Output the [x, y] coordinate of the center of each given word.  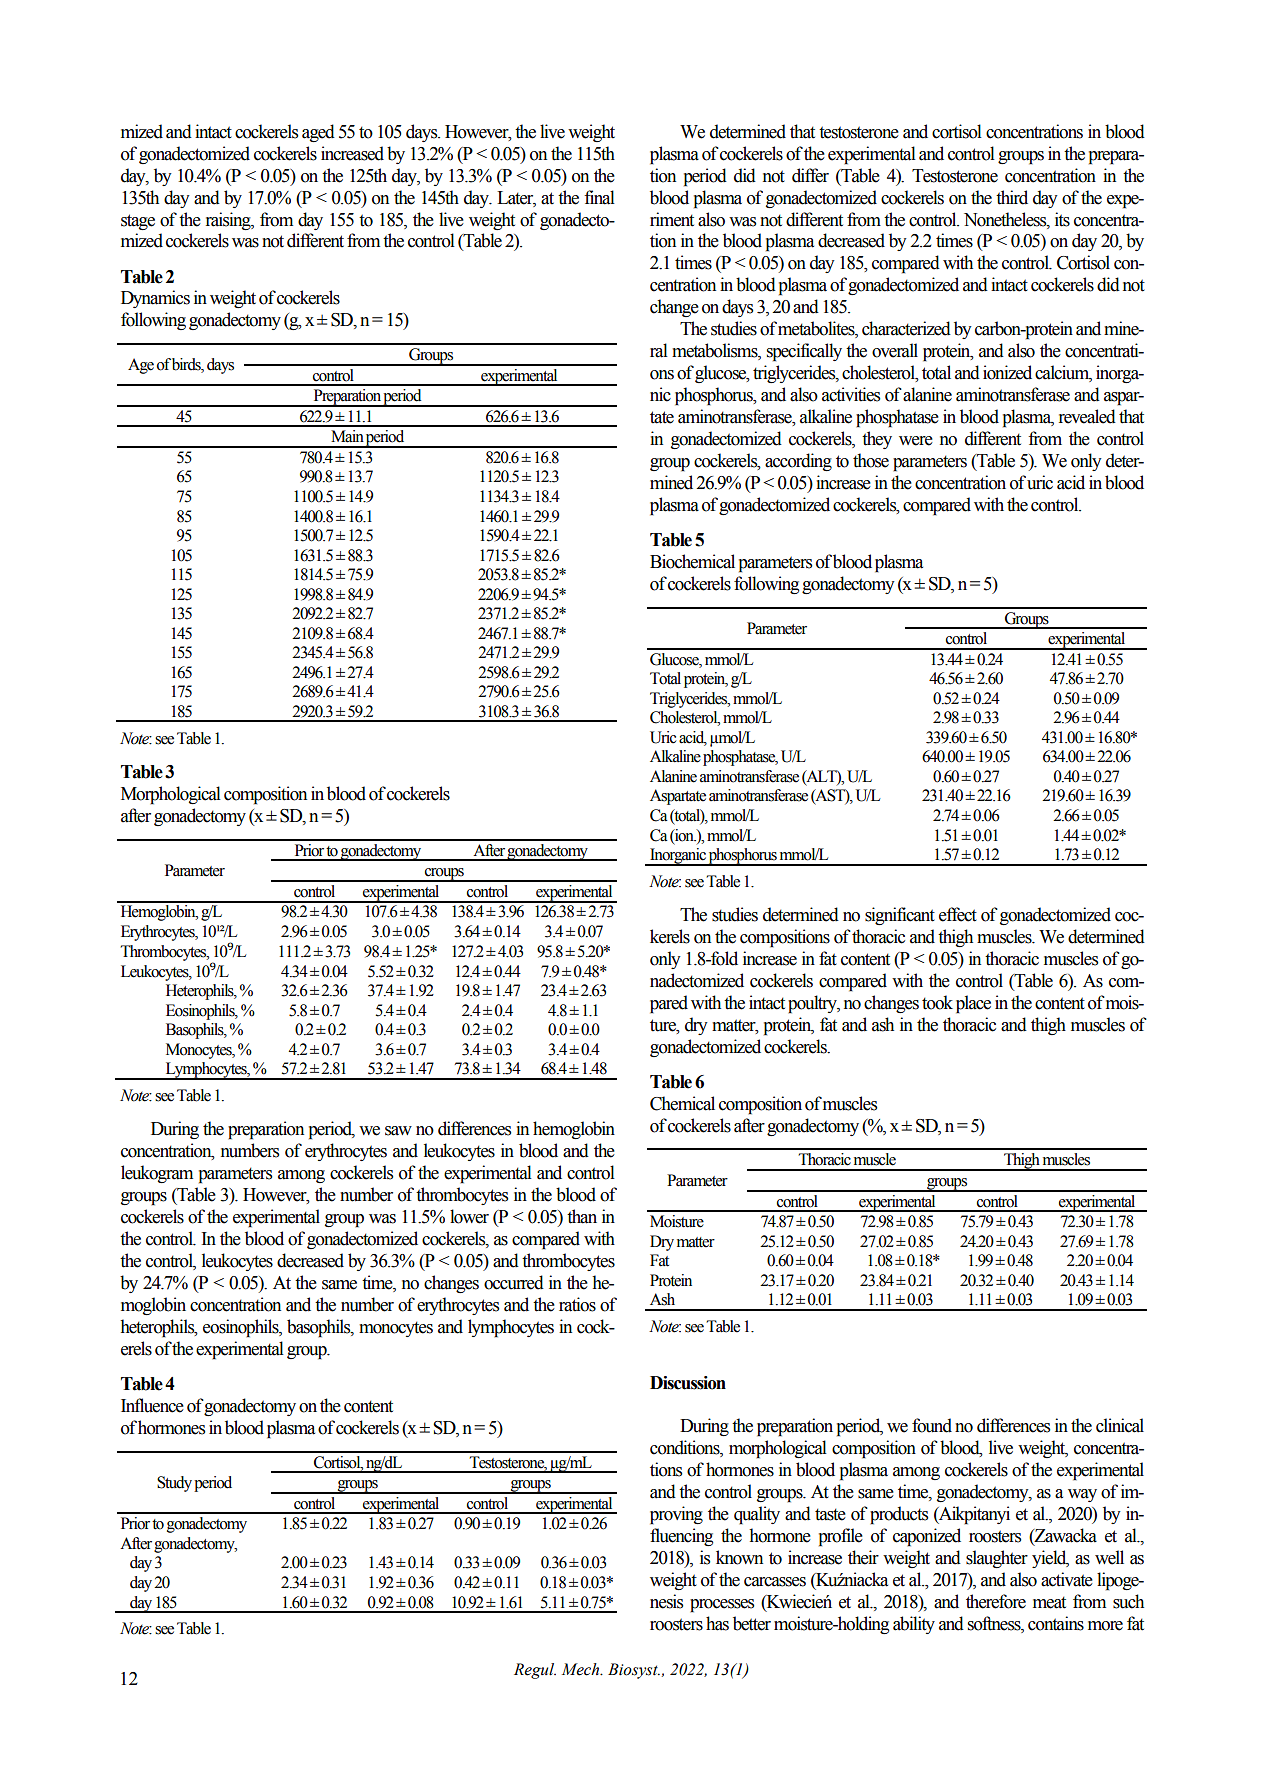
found [932, 1425]
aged [318, 133]
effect [958, 914]
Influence [152, 1405]
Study [174, 1484]
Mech [582, 1669]
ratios [577, 1304]
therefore [996, 1601]
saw [398, 1131]
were [916, 441]
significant [900, 916]
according [798, 462]
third [1012, 197]
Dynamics [155, 299]
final [599, 197]
